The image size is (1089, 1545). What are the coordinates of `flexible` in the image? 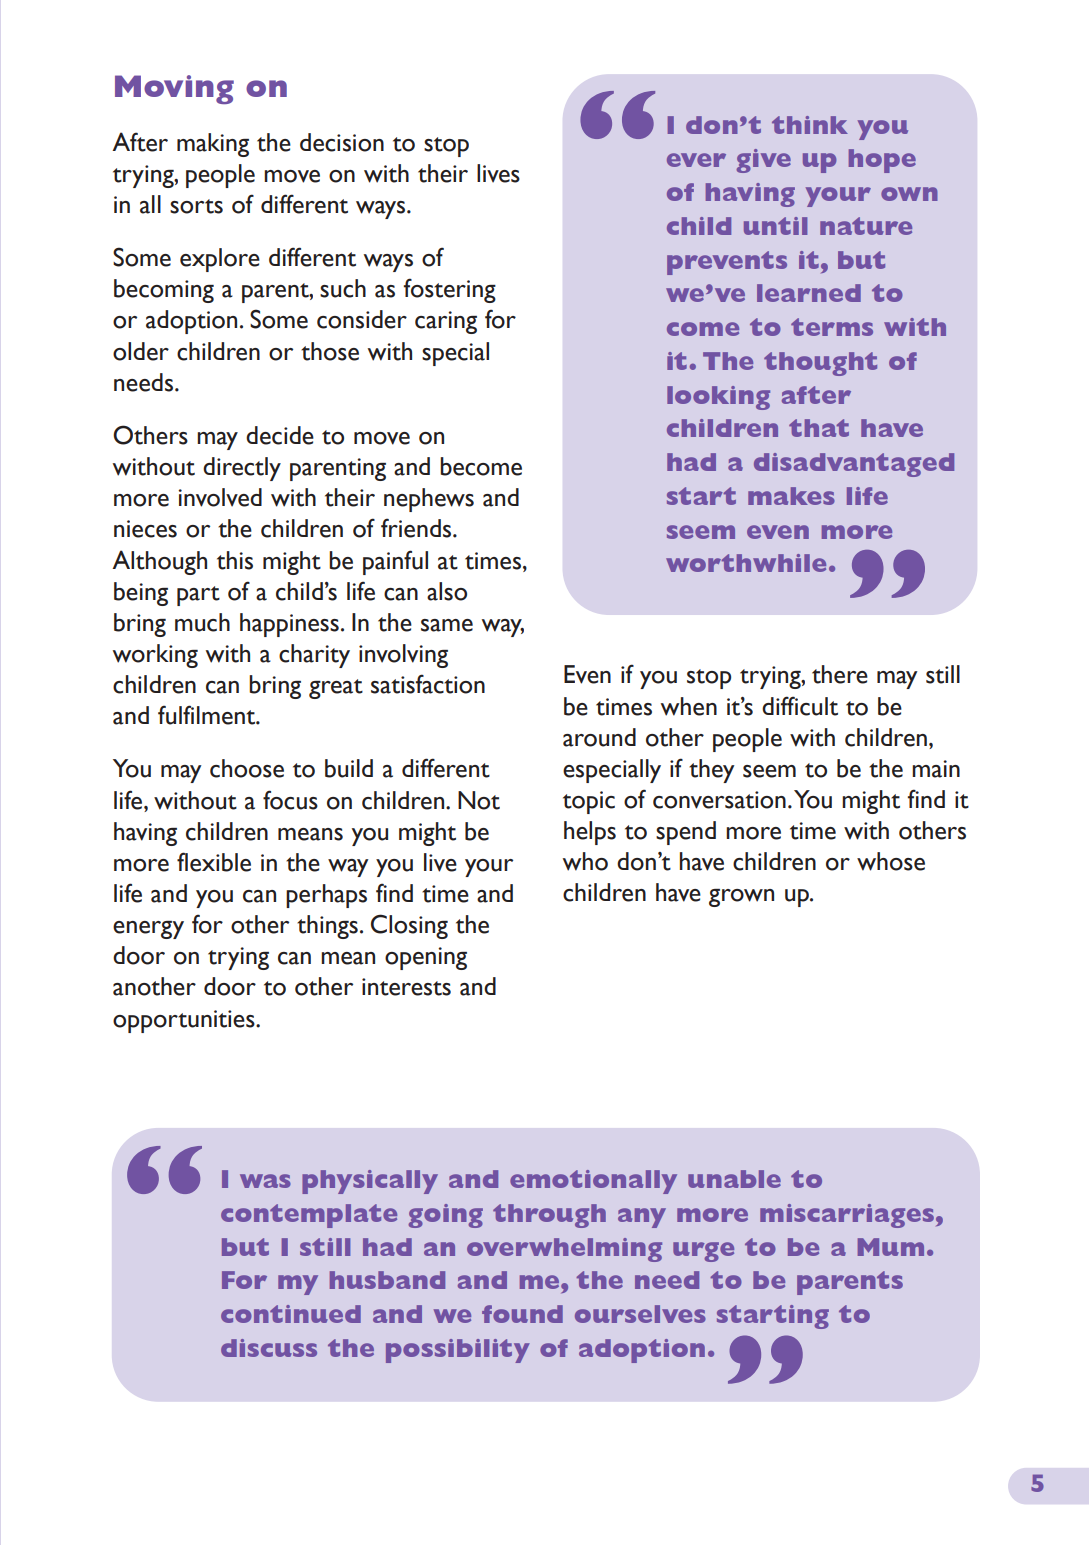 It's located at (214, 862).
